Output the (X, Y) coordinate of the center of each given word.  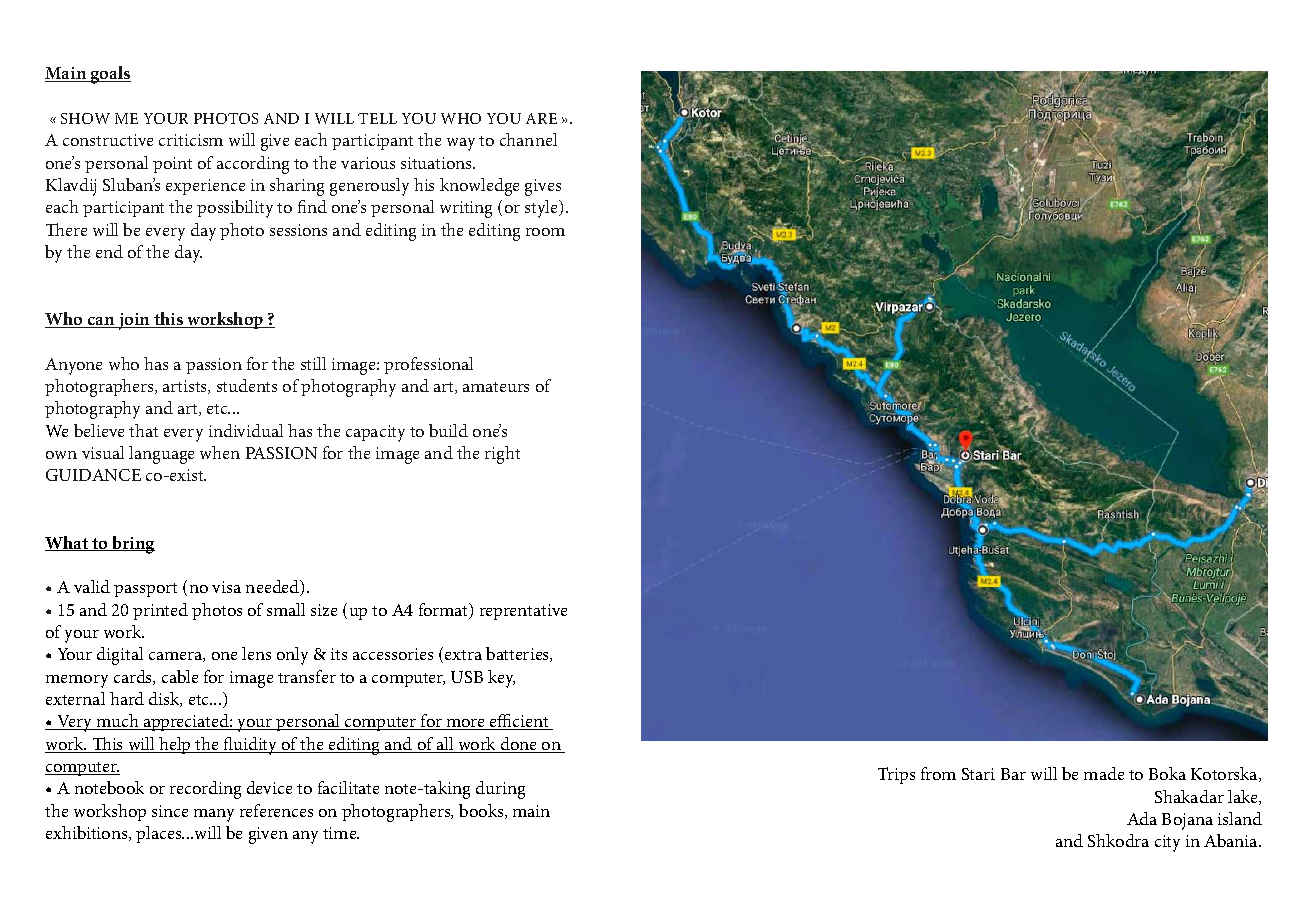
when (220, 452)
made (1104, 773)
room (545, 232)
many (214, 815)
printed (160, 611)
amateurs (496, 387)
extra (463, 655)
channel (528, 139)
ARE (541, 118)
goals (110, 75)
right (502, 455)
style (543, 209)
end (109, 251)
